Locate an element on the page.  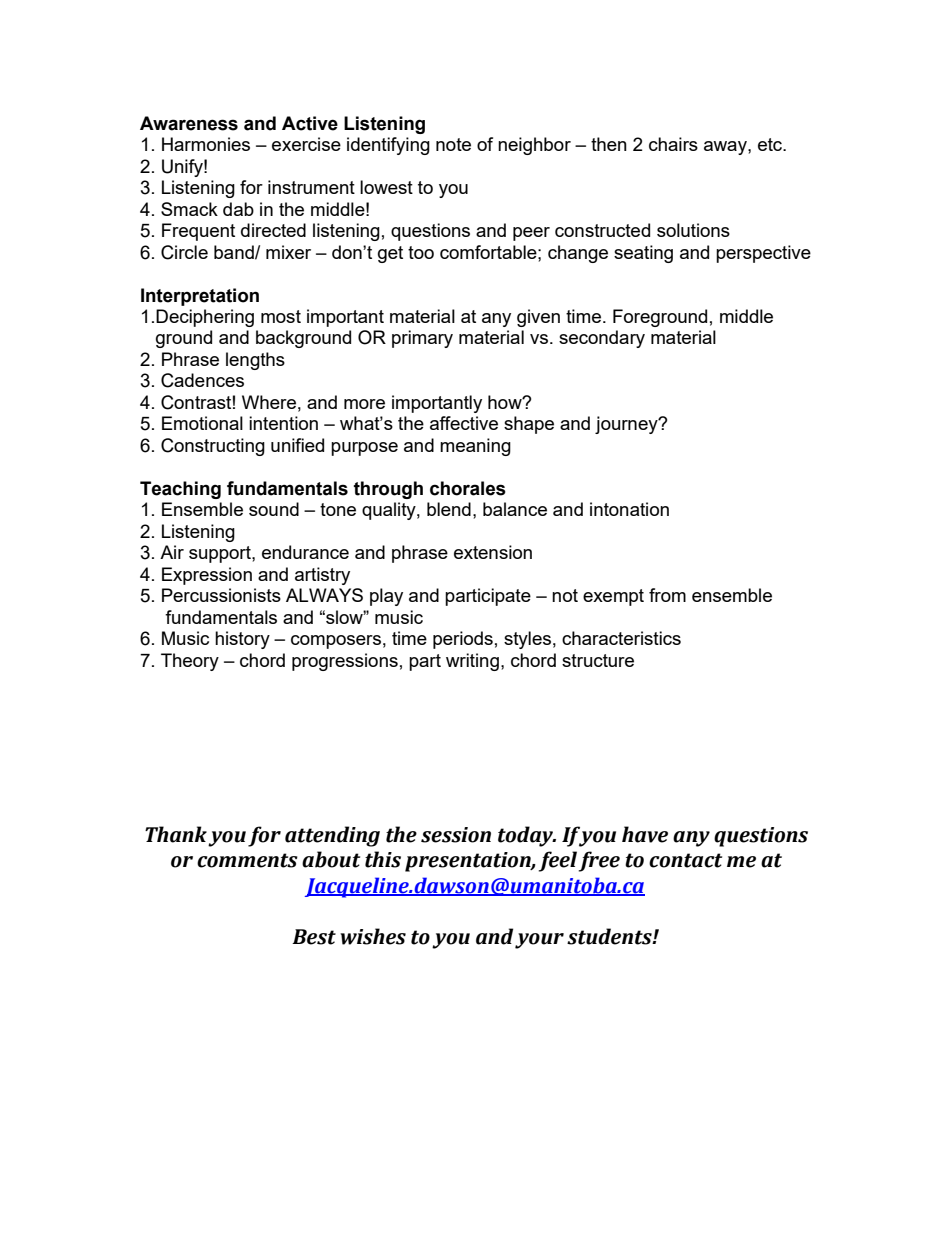
lengths is located at coordinates (255, 361).
